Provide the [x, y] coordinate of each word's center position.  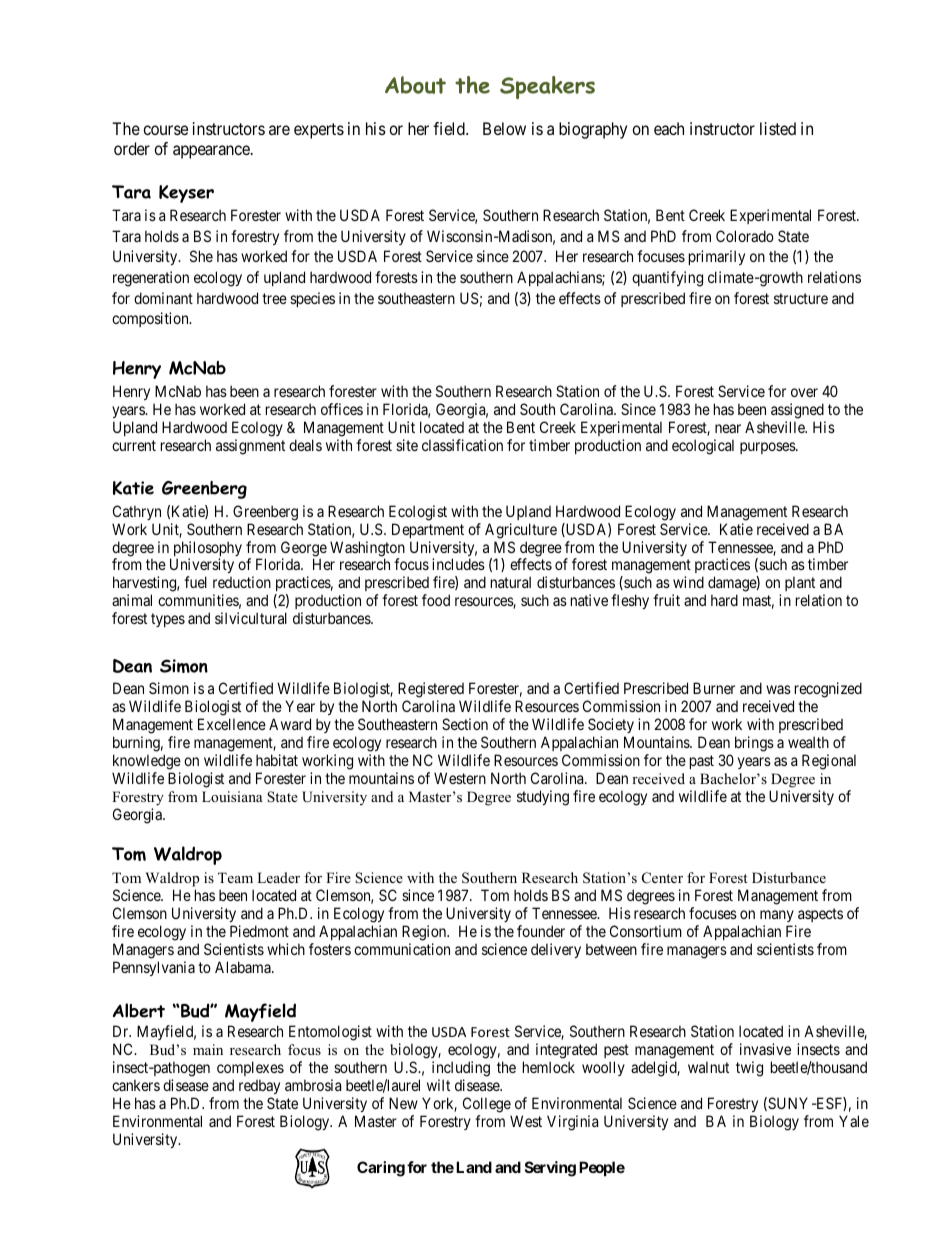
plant [800, 585]
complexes [250, 1068]
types [168, 620]
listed [778, 128]
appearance [212, 152]
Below [504, 128]
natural [511, 582]
